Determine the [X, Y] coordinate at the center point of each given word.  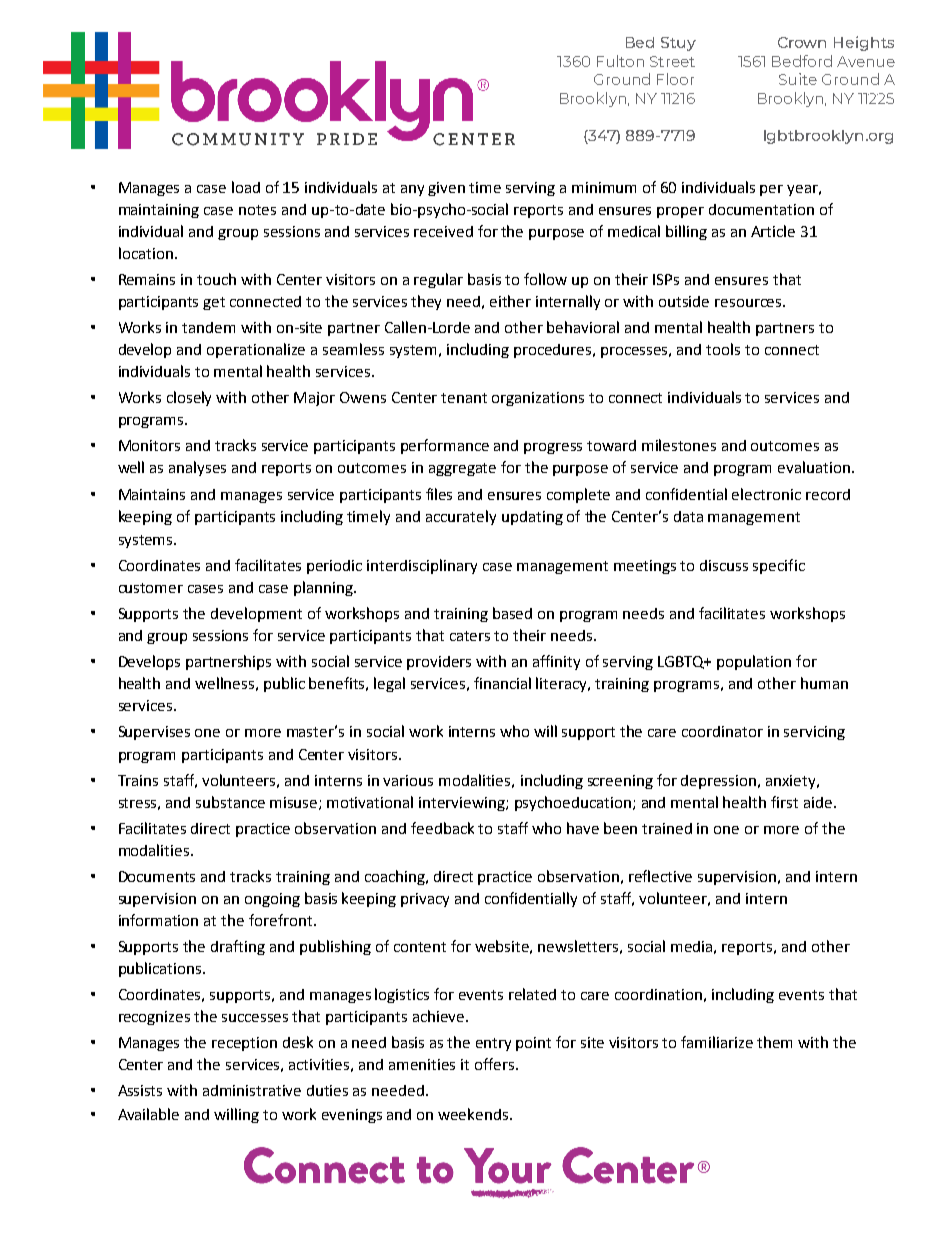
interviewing [463, 804]
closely [189, 398]
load [246, 187]
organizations [538, 399]
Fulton [620, 61]
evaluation [814, 467]
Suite [798, 79]
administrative [252, 1090]
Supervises [154, 733]
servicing [814, 733]
